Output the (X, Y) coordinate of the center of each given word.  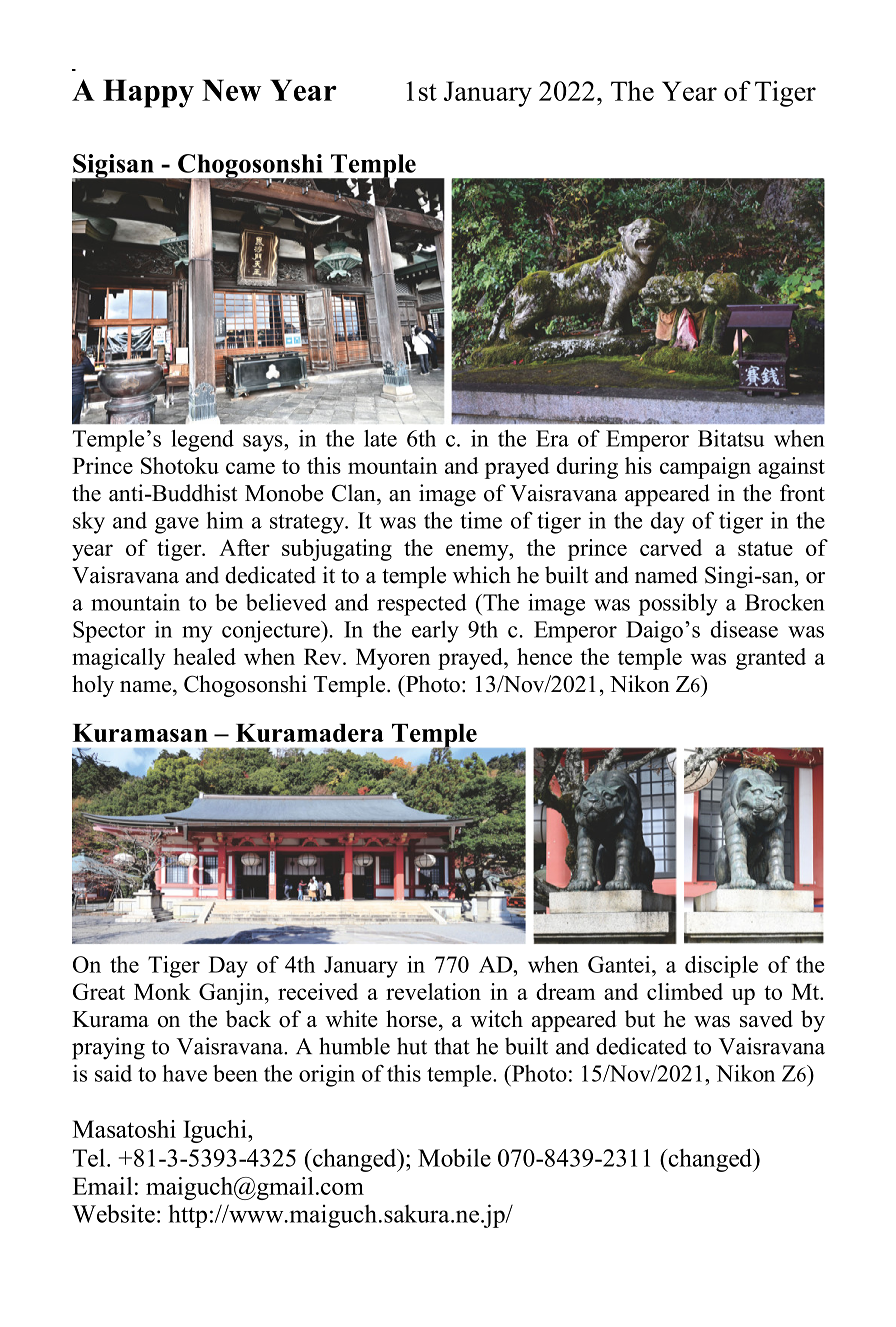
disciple (721, 967)
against (791, 468)
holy (93, 686)
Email (102, 1186)
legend (202, 441)
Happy (148, 93)
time (481, 520)
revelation (433, 991)
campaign (705, 468)
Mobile (454, 1157)
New (231, 90)
